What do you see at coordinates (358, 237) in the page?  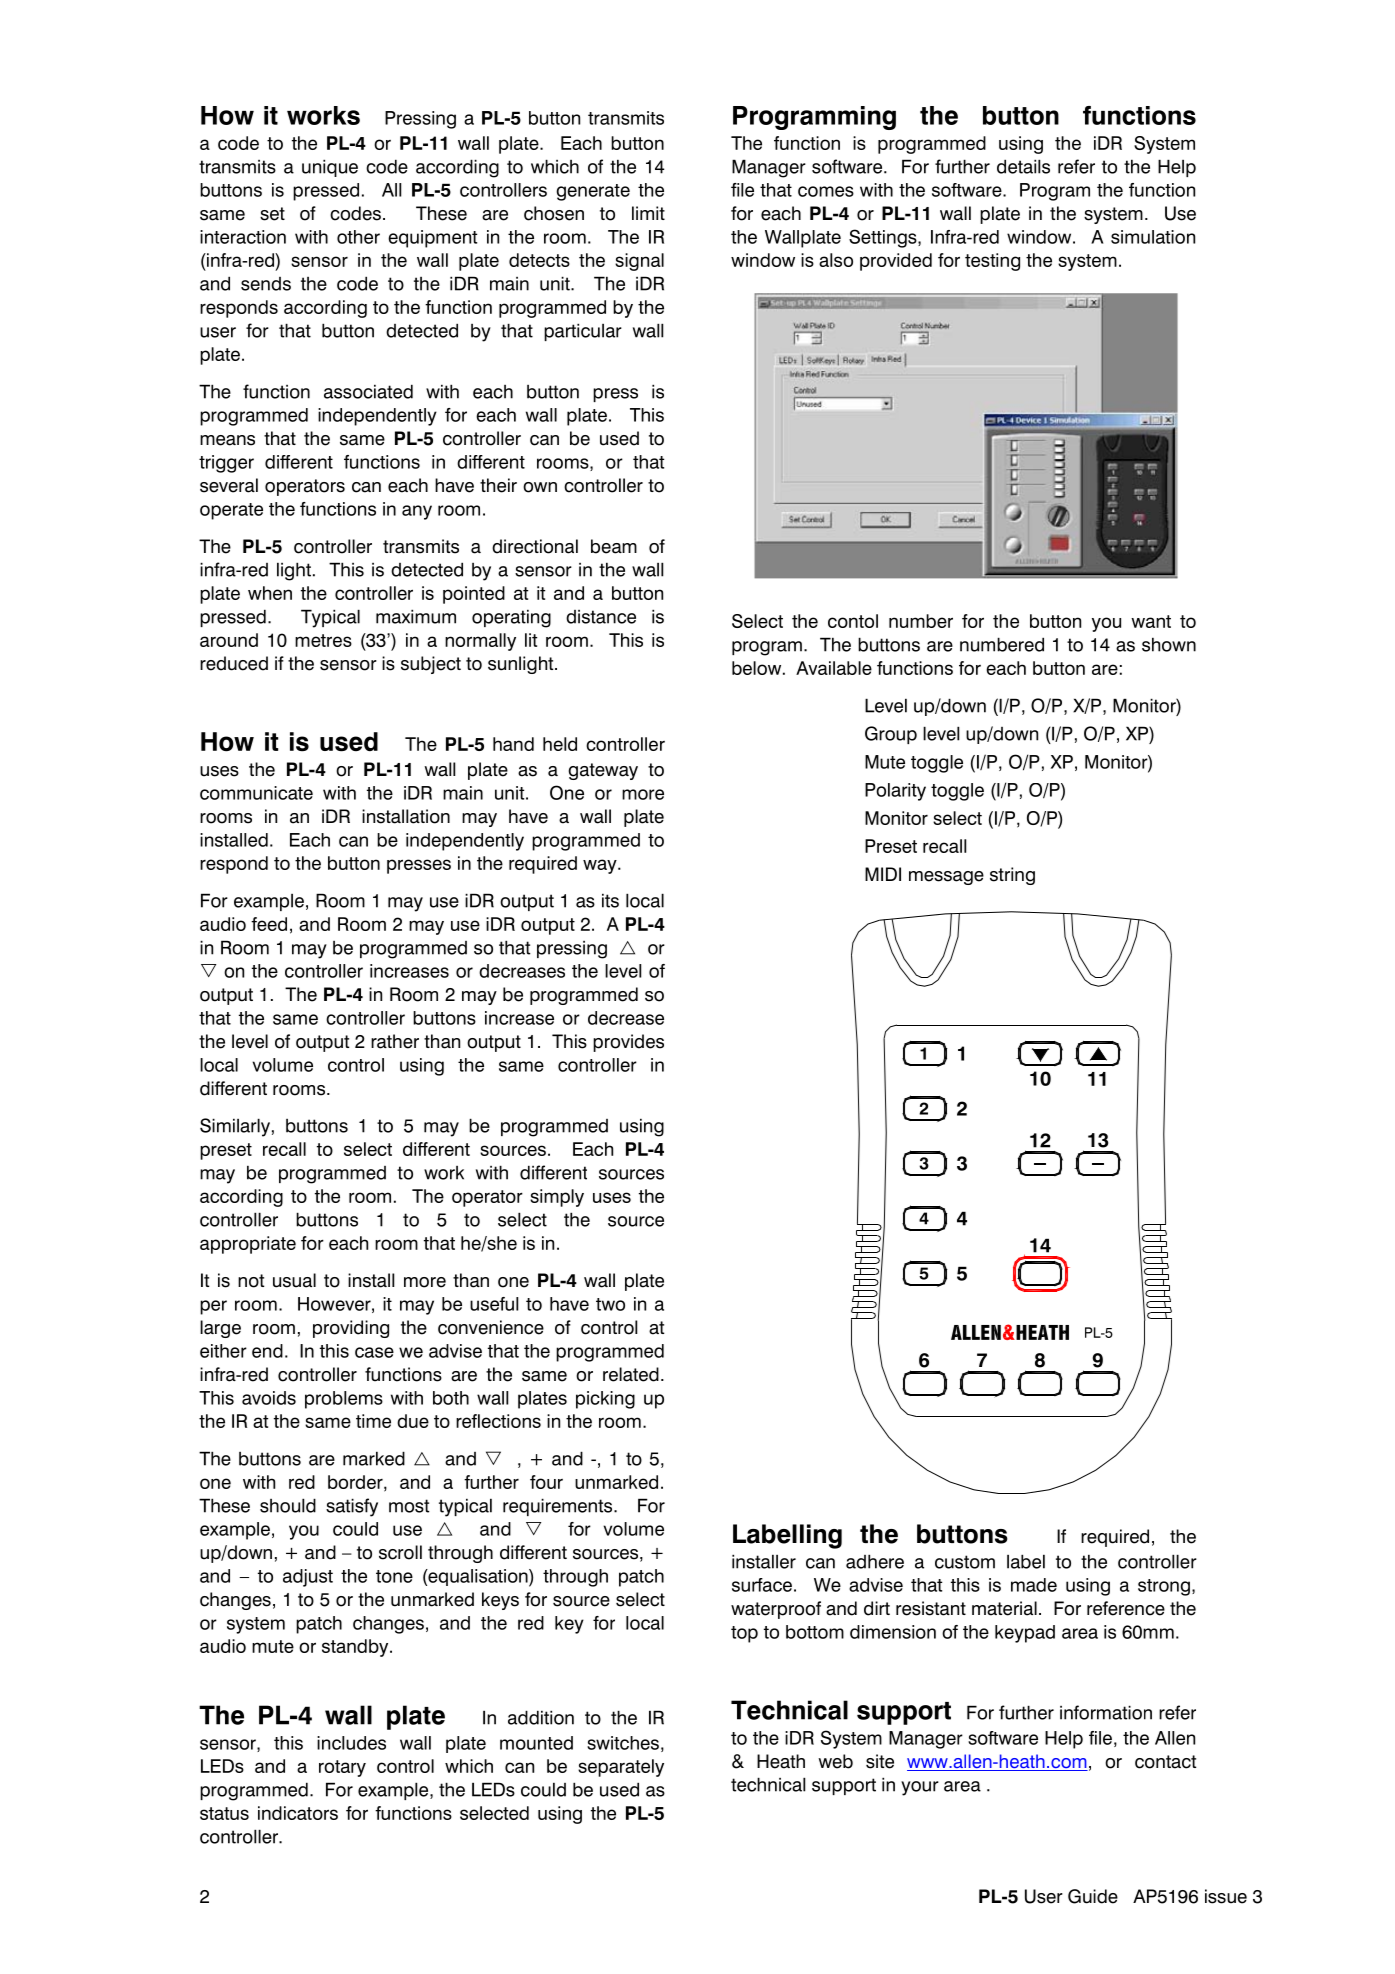 I see `other` at bounding box center [358, 237].
